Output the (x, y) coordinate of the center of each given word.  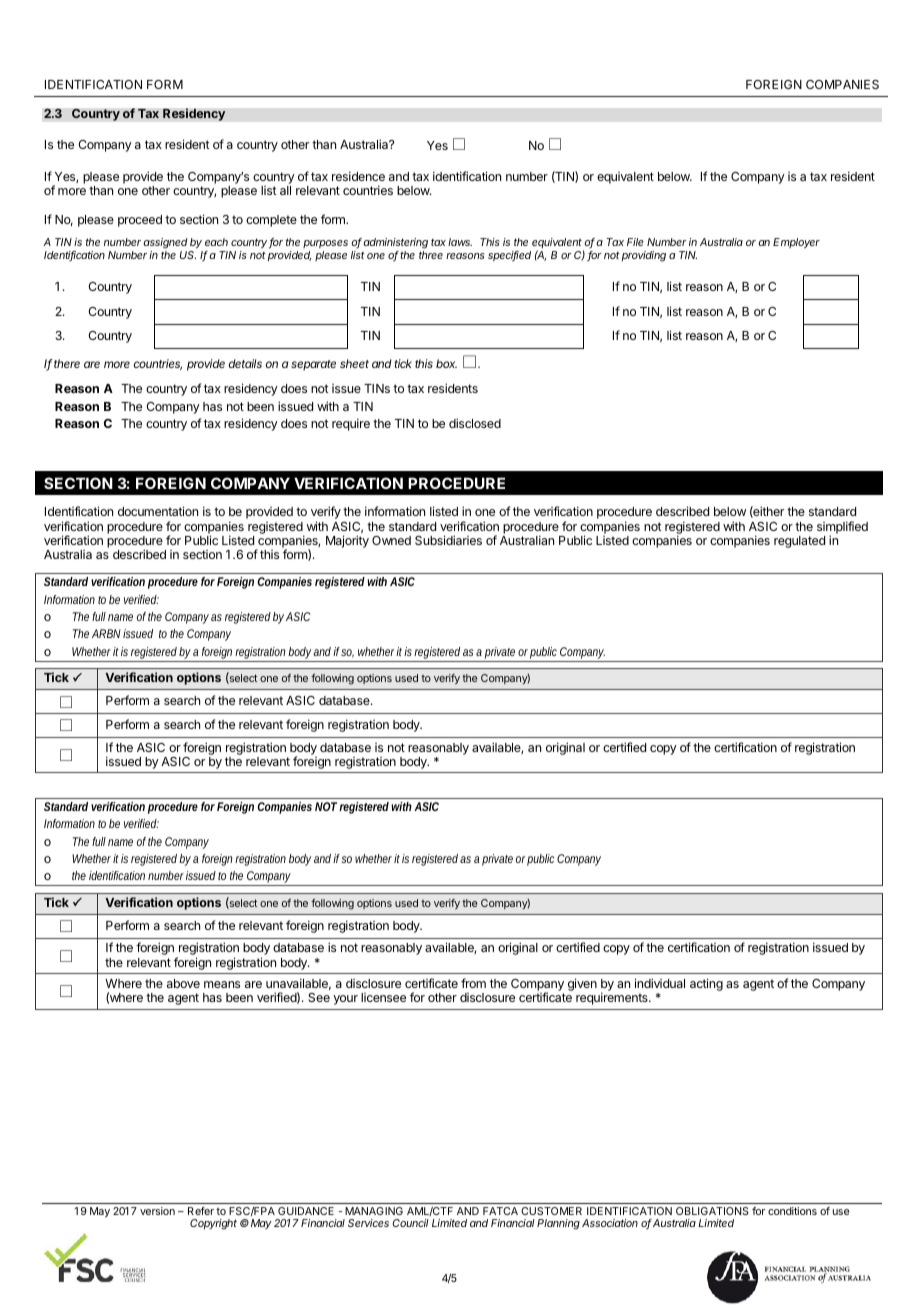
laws (460, 242)
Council (410, 1223)
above (183, 983)
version (157, 1211)
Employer (796, 243)
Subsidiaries (448, 540)
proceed (140, 221)
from (473, 983)
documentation (158, 511)
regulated (799, 542)
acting (706, 984)
